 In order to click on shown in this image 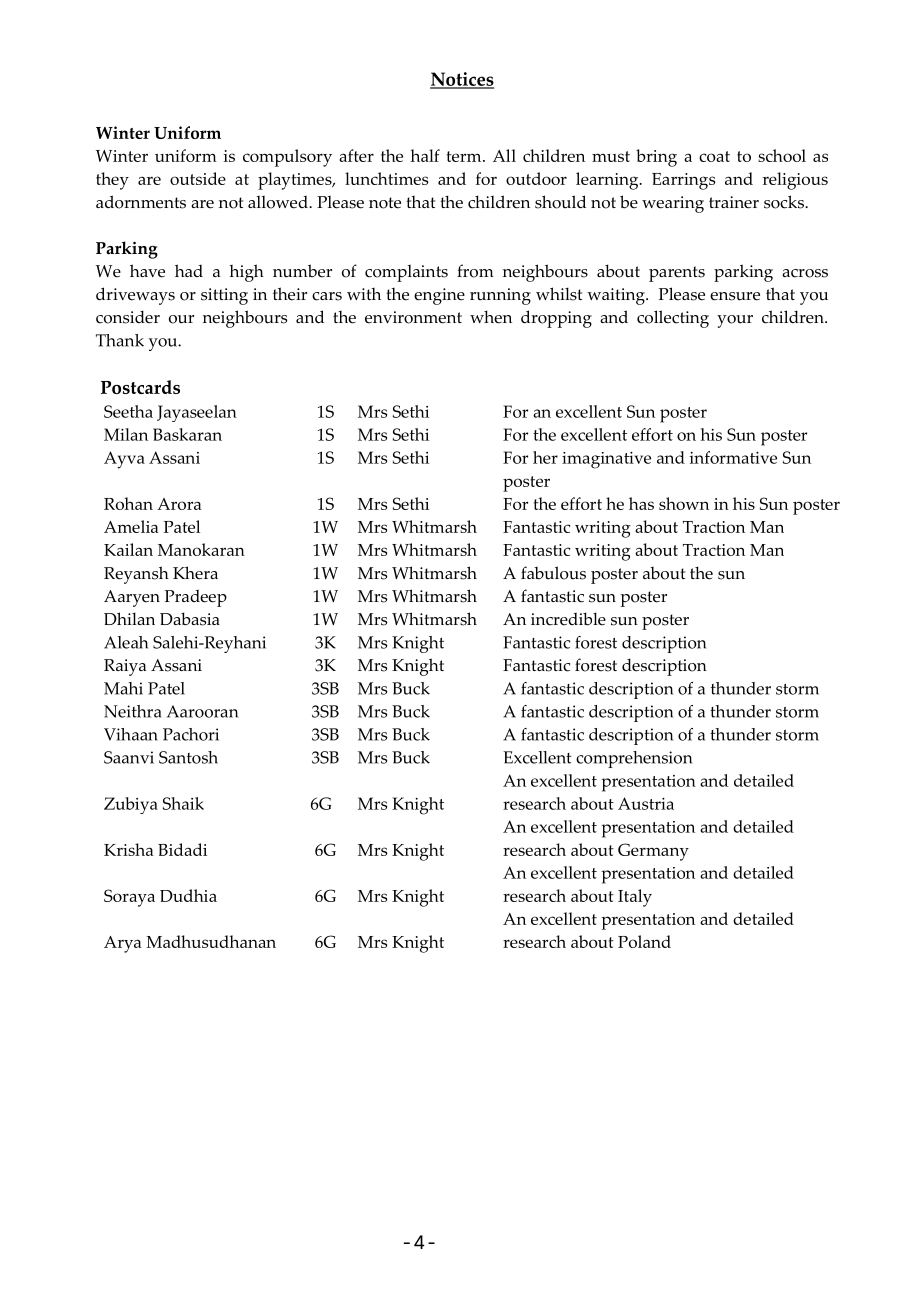, I will do `click(684, 503)`.
